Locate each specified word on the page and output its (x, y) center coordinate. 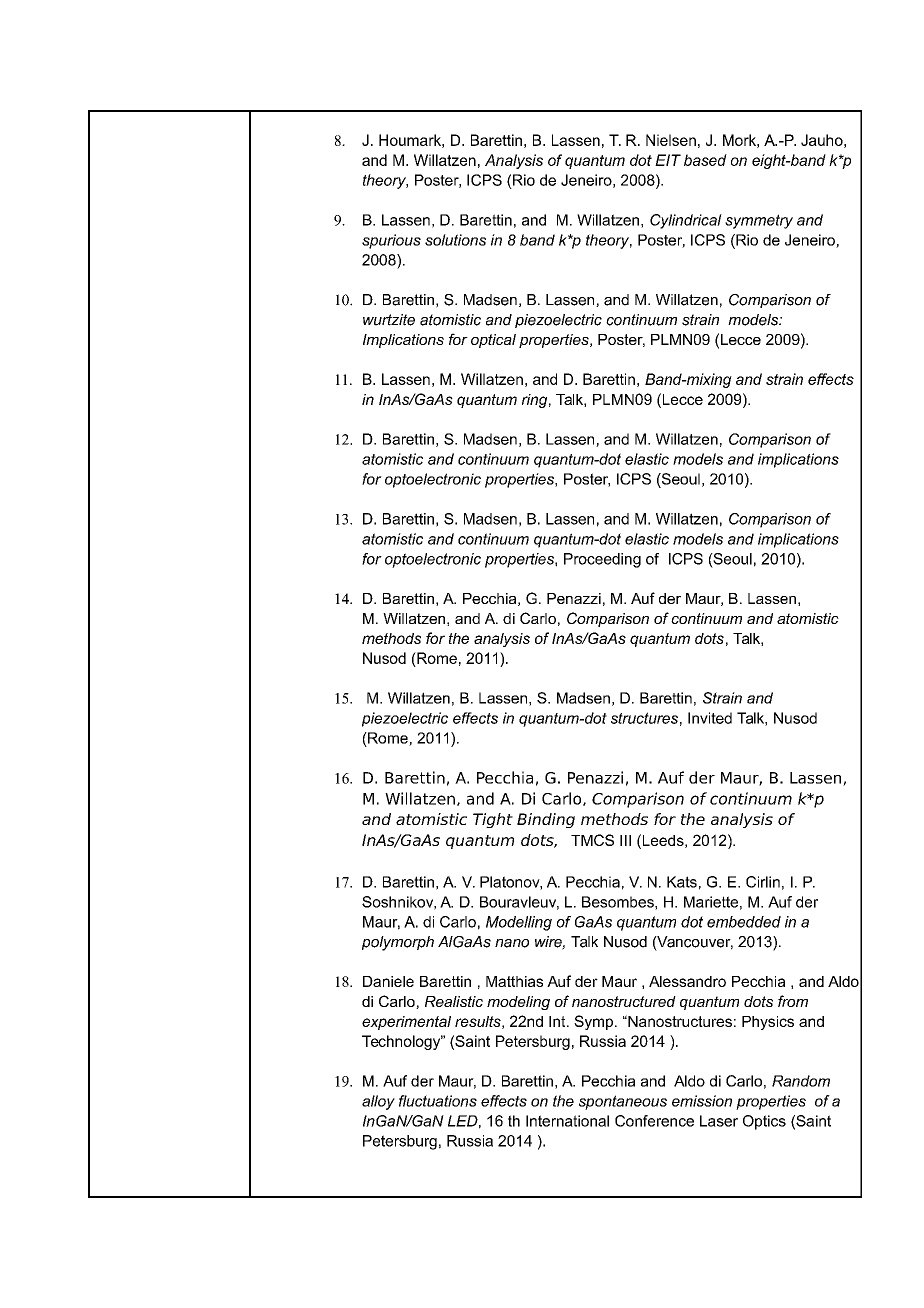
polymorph (398, 943)
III (625, 840)
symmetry (759, 221)
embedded (744, 922)
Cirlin (763, 882)
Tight (493, 820)
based (705, 160)
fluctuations (438, 1101)
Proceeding (602, 560)
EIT (668, 160)
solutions (455, 240)
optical (493, 341)
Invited (710, 718)
